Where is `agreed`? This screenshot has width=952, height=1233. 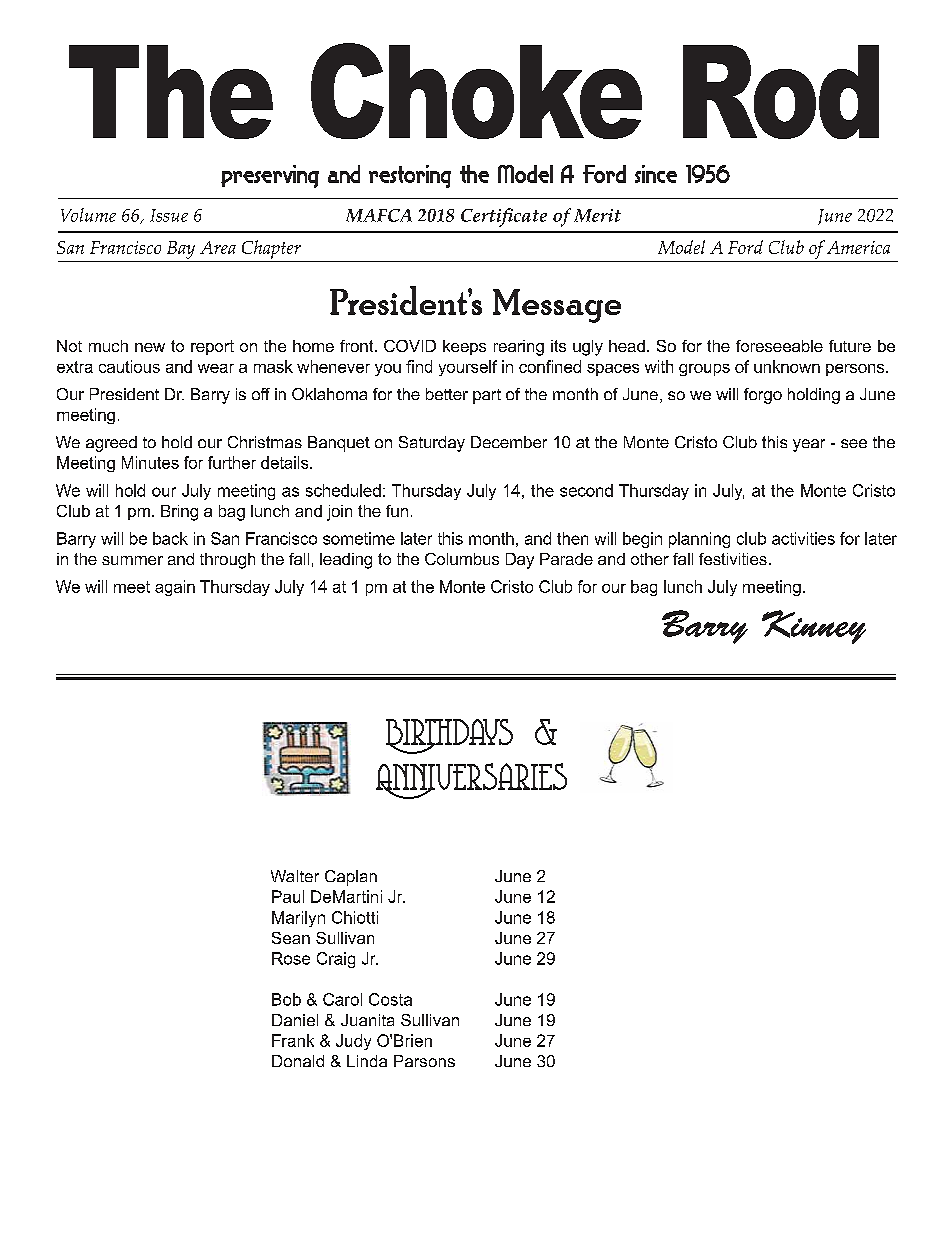
agreed is located at coordinates (111, 444).
